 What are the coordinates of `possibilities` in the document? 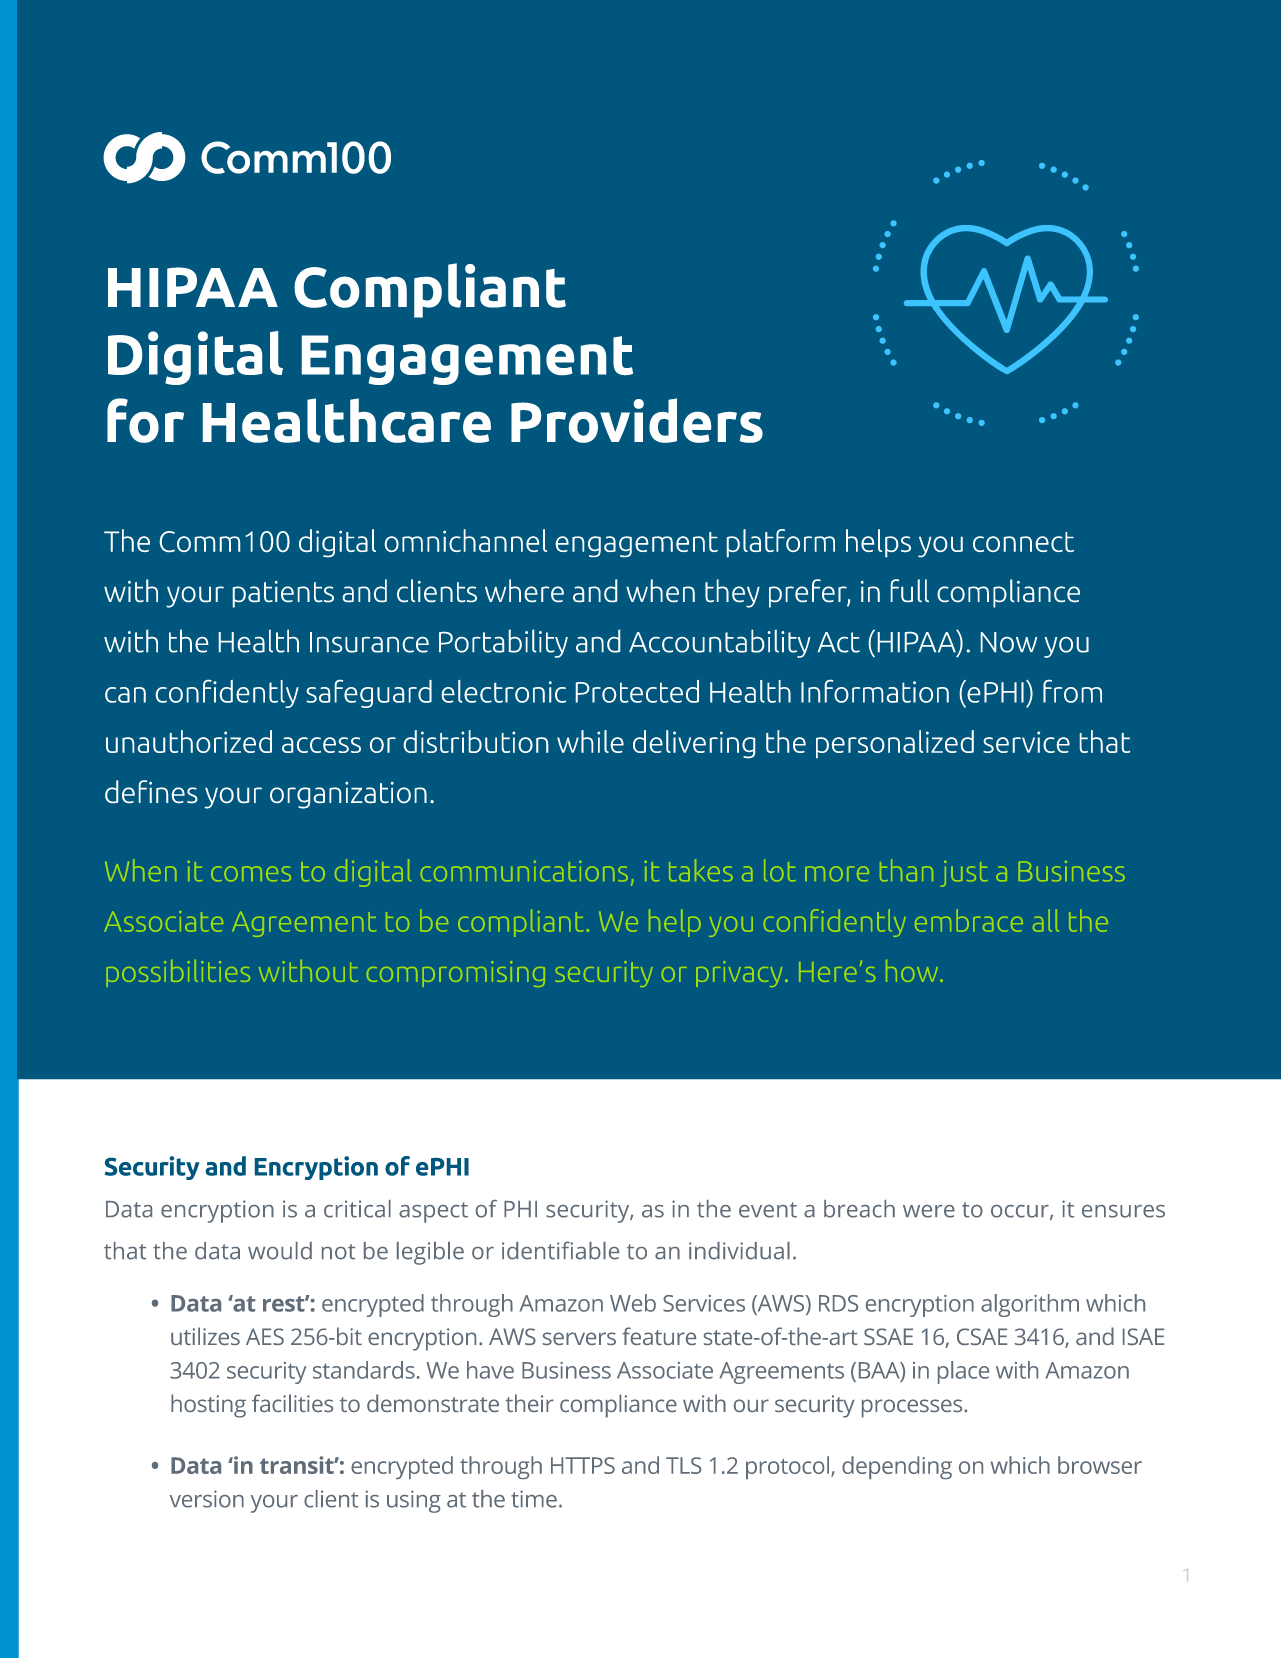 It's located at (178, 973).
